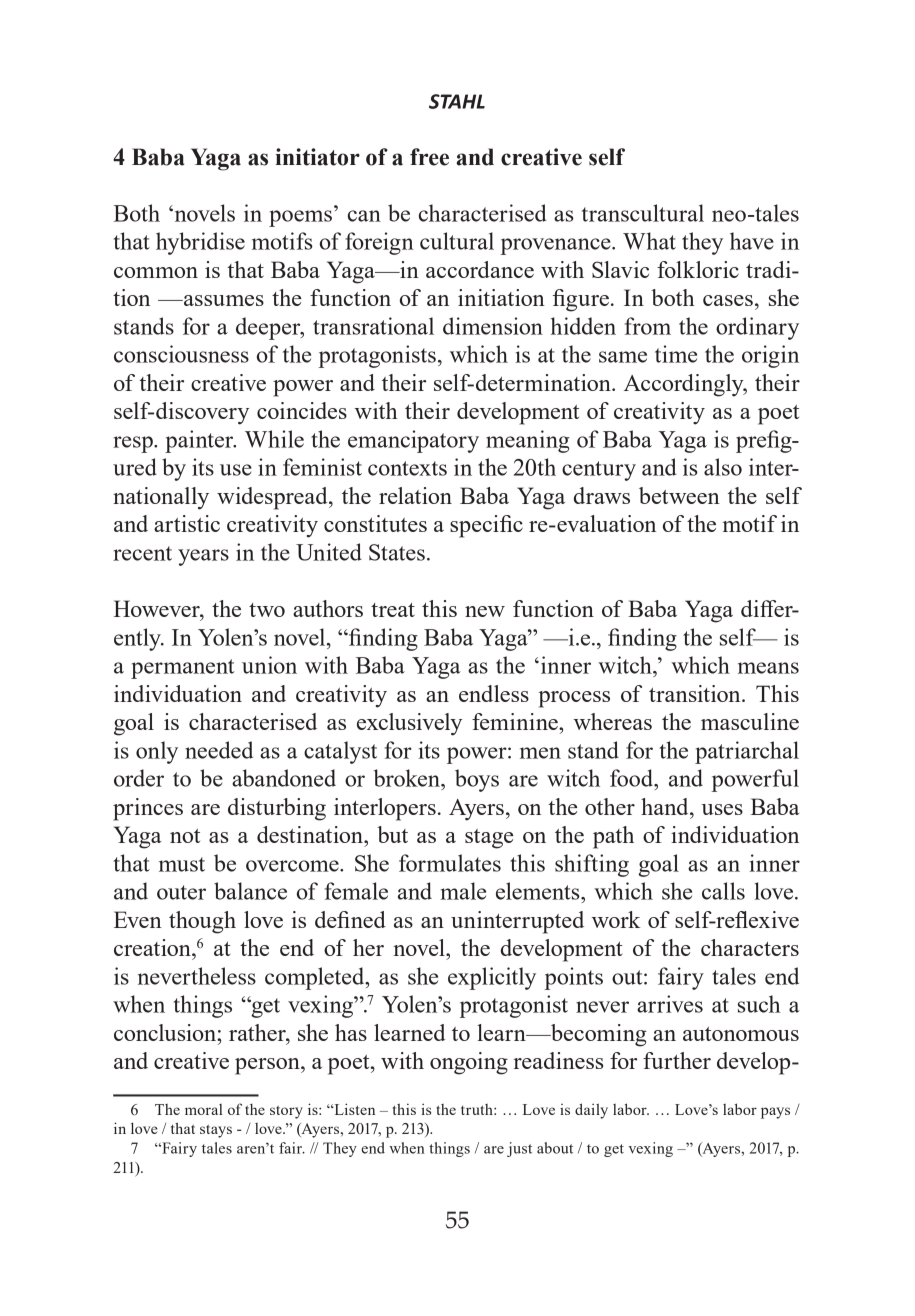 The height and width of the screenshot is (1316, 915). Describe the element at coordinates (649, 241) in the screenshot. I see `What` at that location.
